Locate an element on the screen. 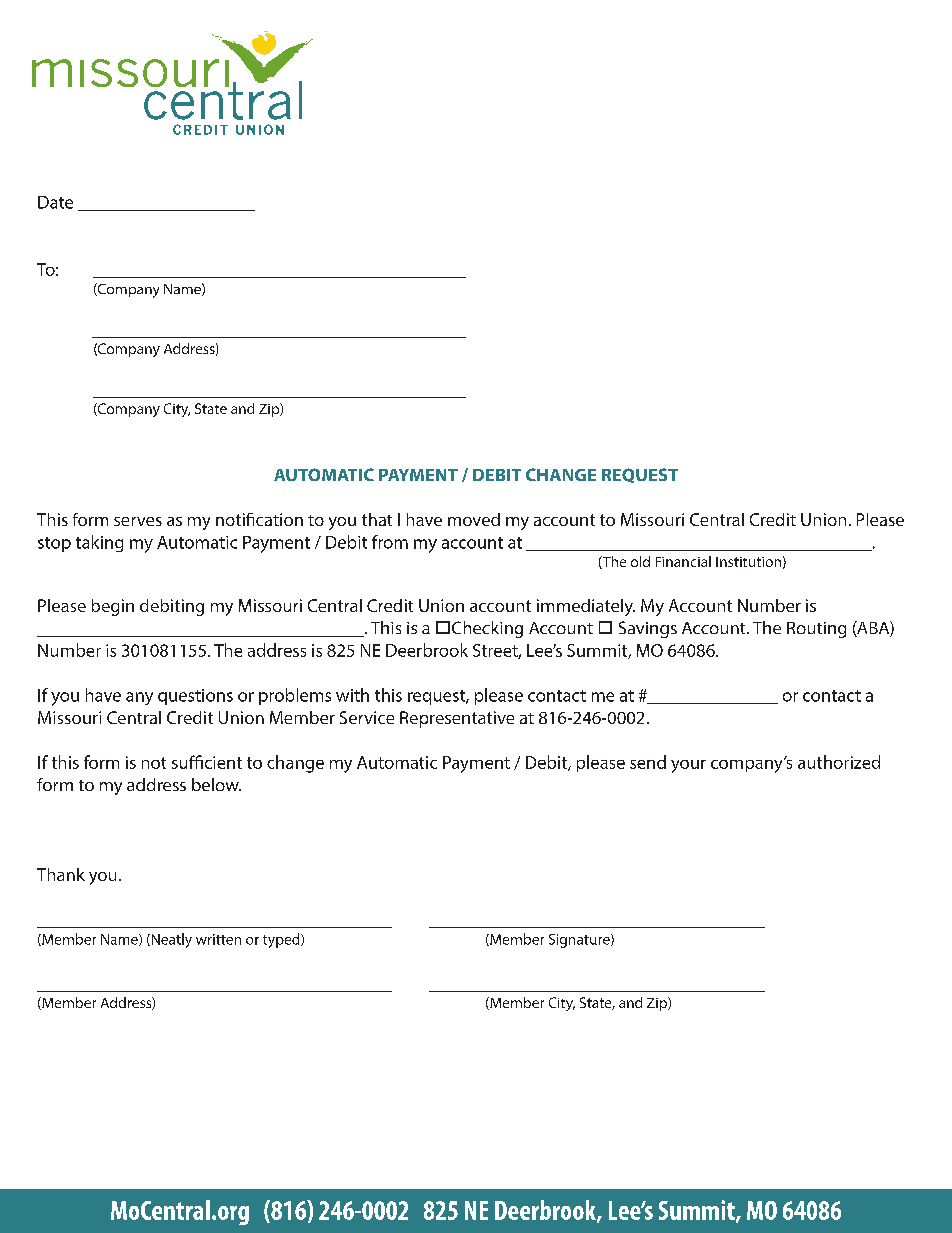 The width and height of the screenshot is (952, 1233). Financial is located at coordinates (683, 561).
